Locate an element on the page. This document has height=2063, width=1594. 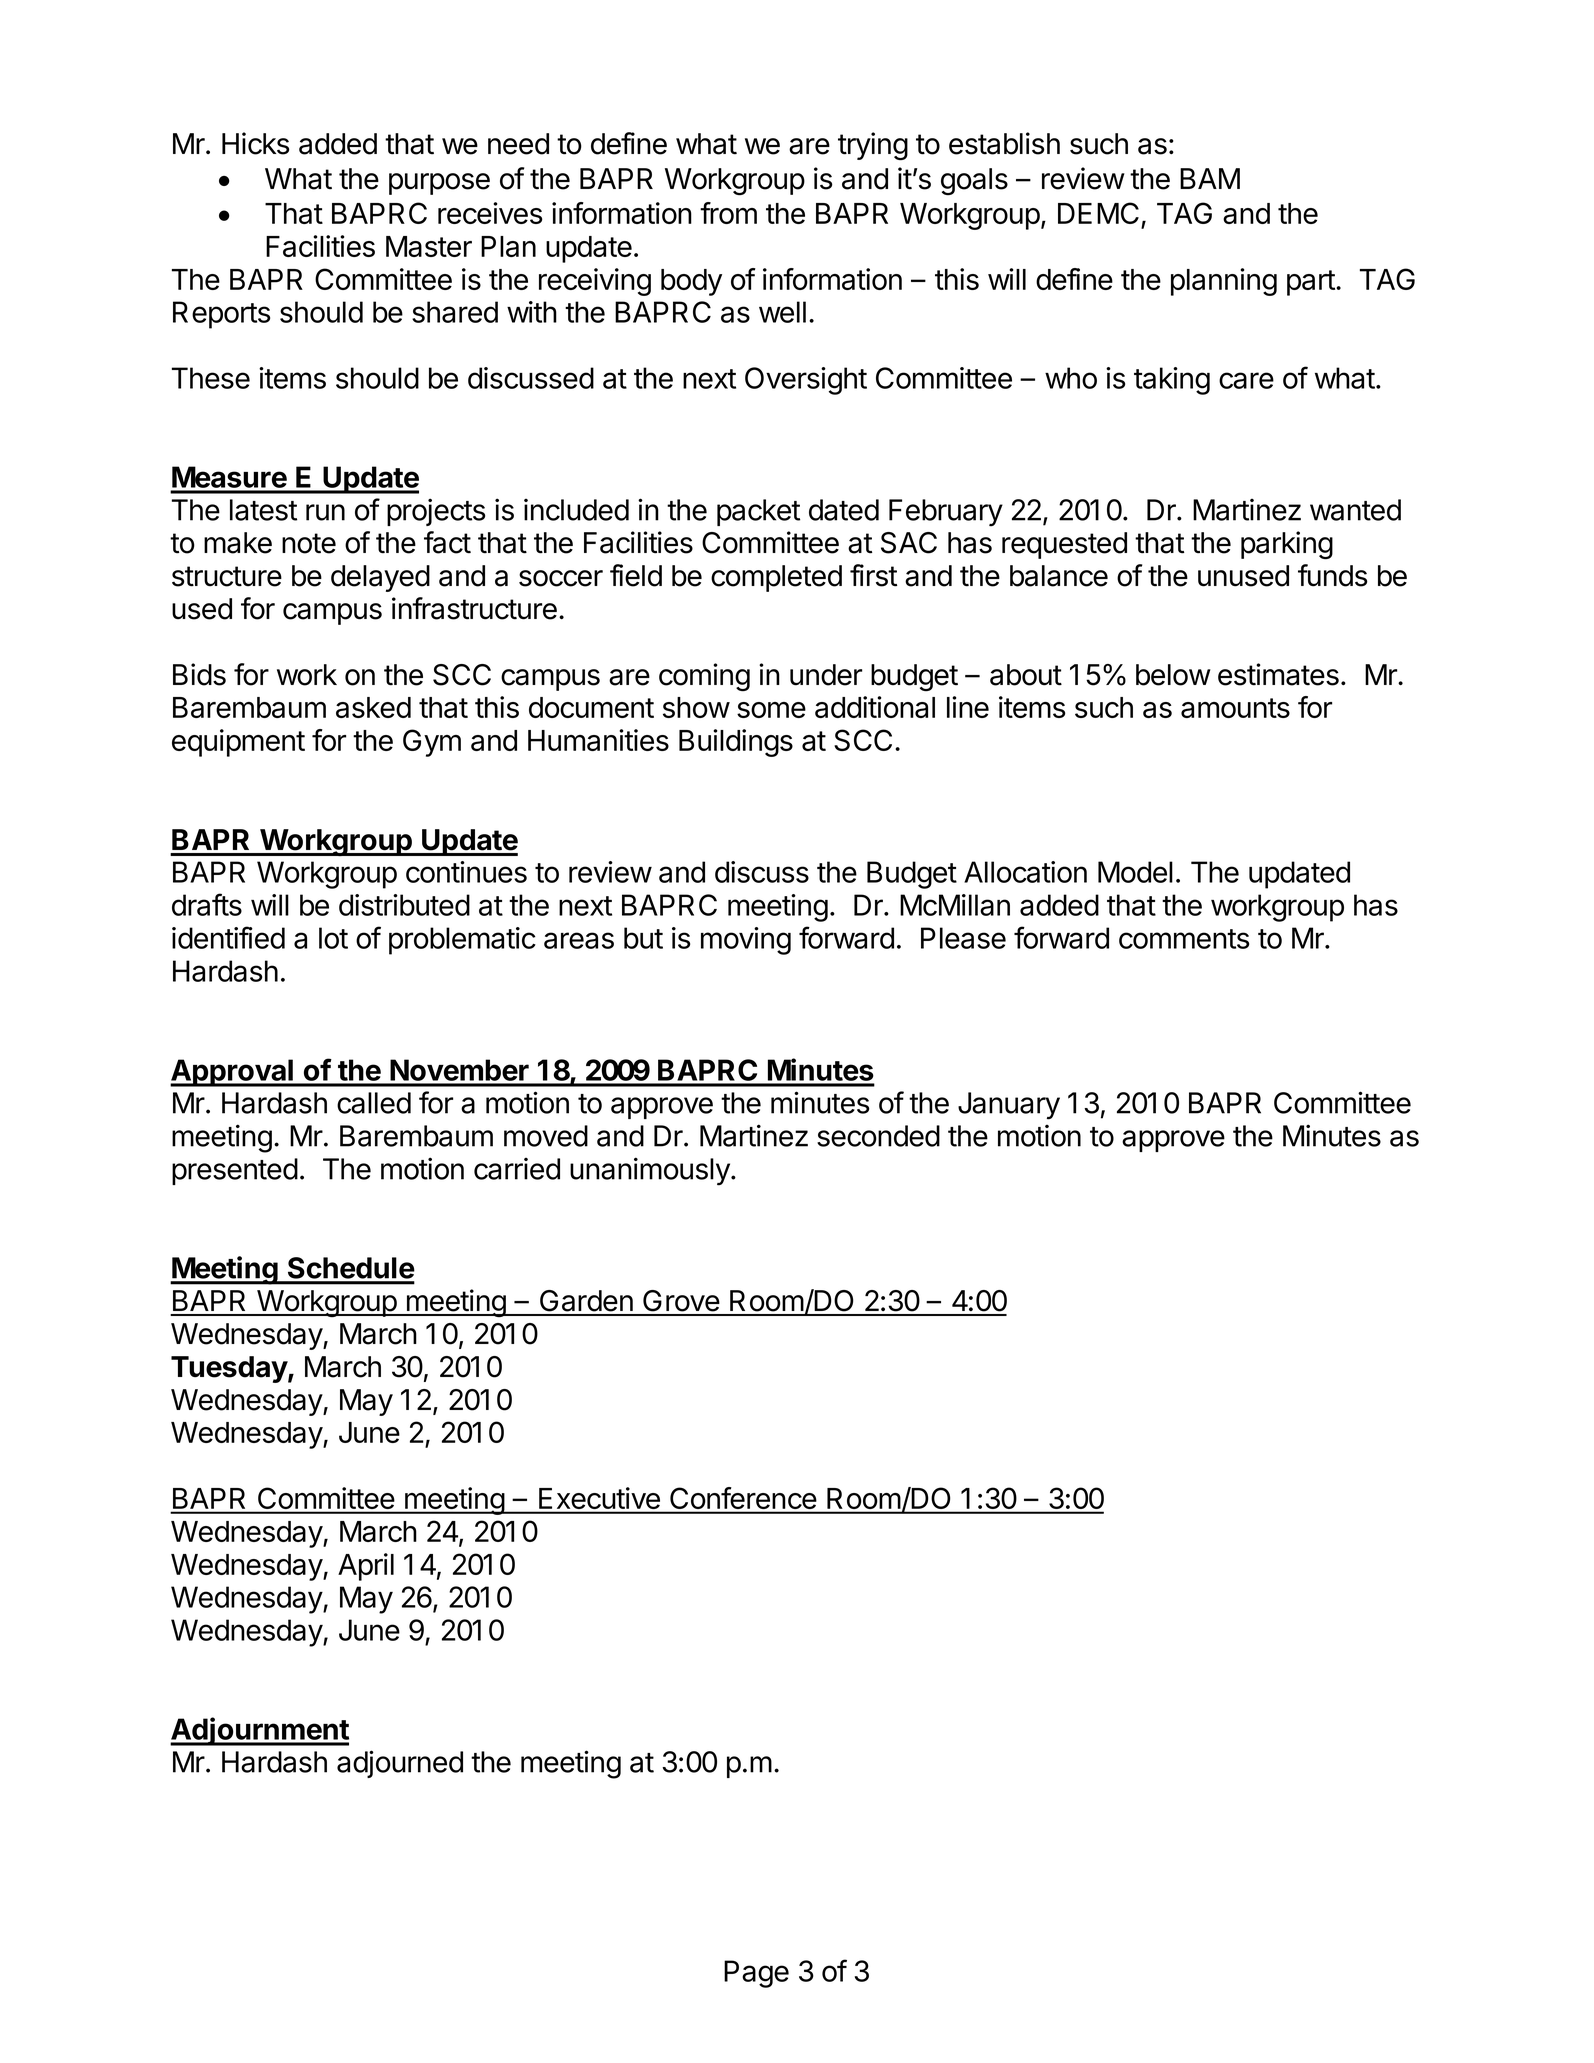
presented is located at coordinates (235, 1171).
